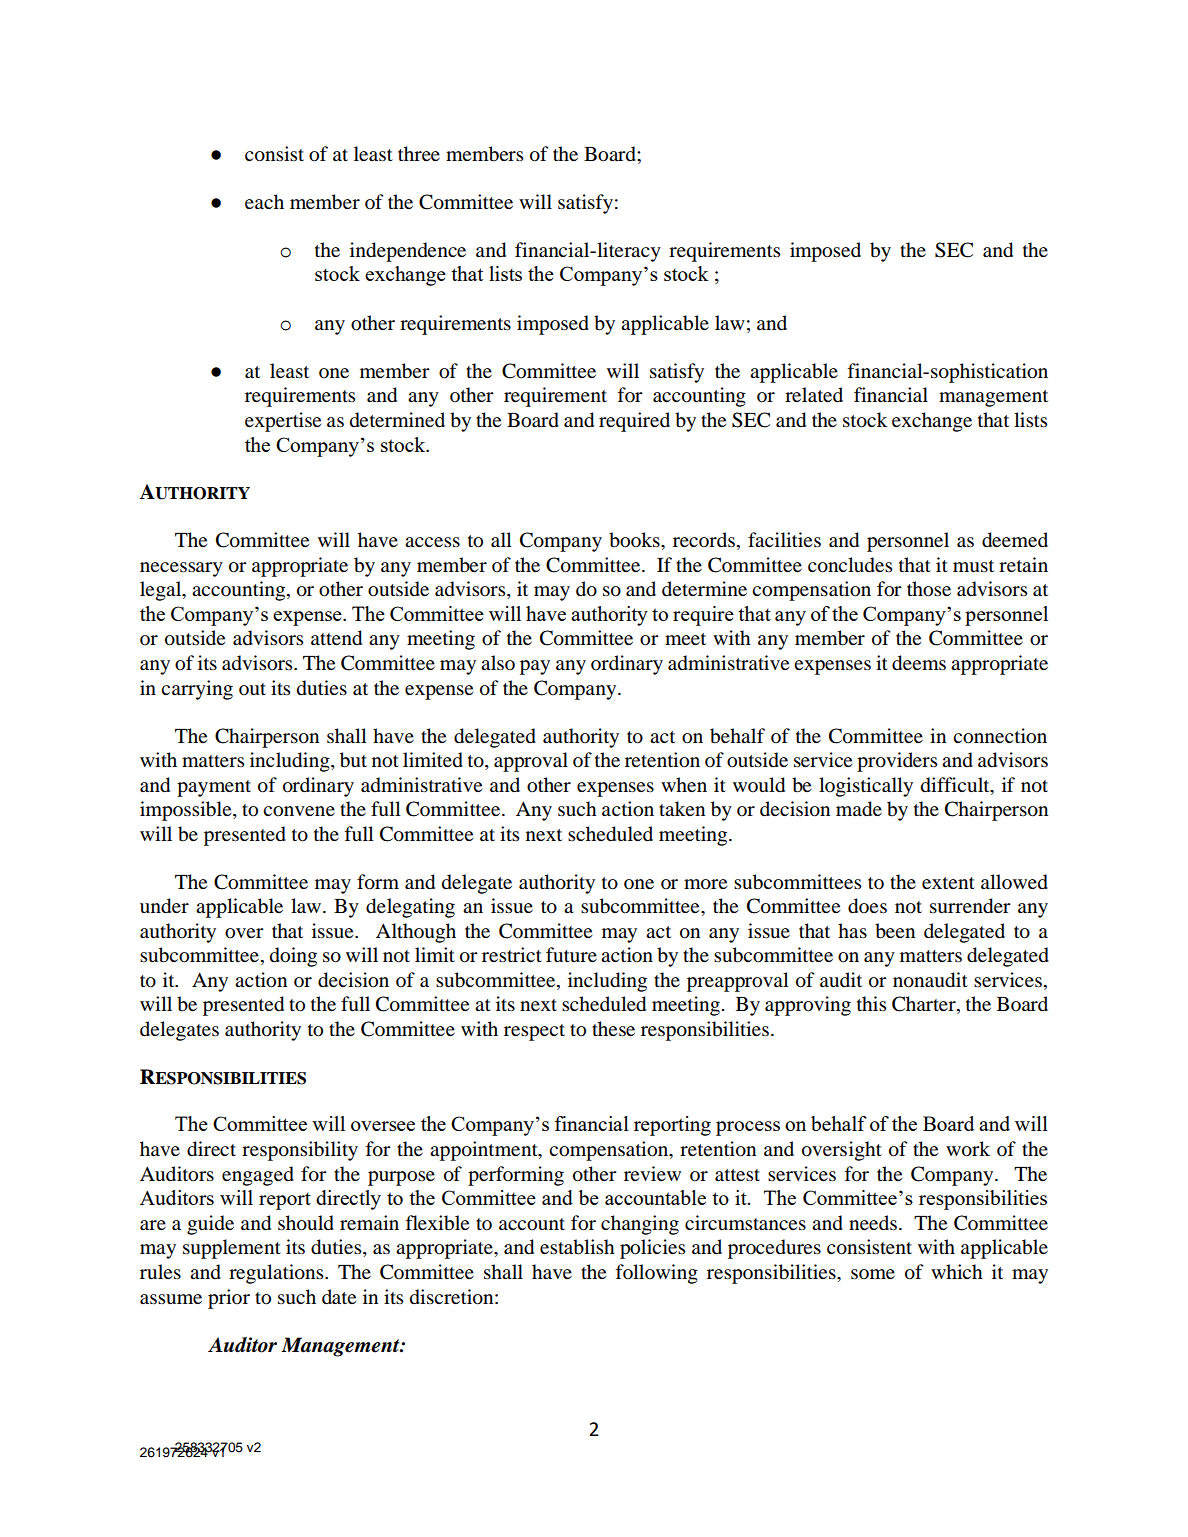 The height and width of the screenshot is (1537, 1188). What do you see at coordinates (293, 957) in the screenshot?
I see `doing` at bounding box center [293, 957].
